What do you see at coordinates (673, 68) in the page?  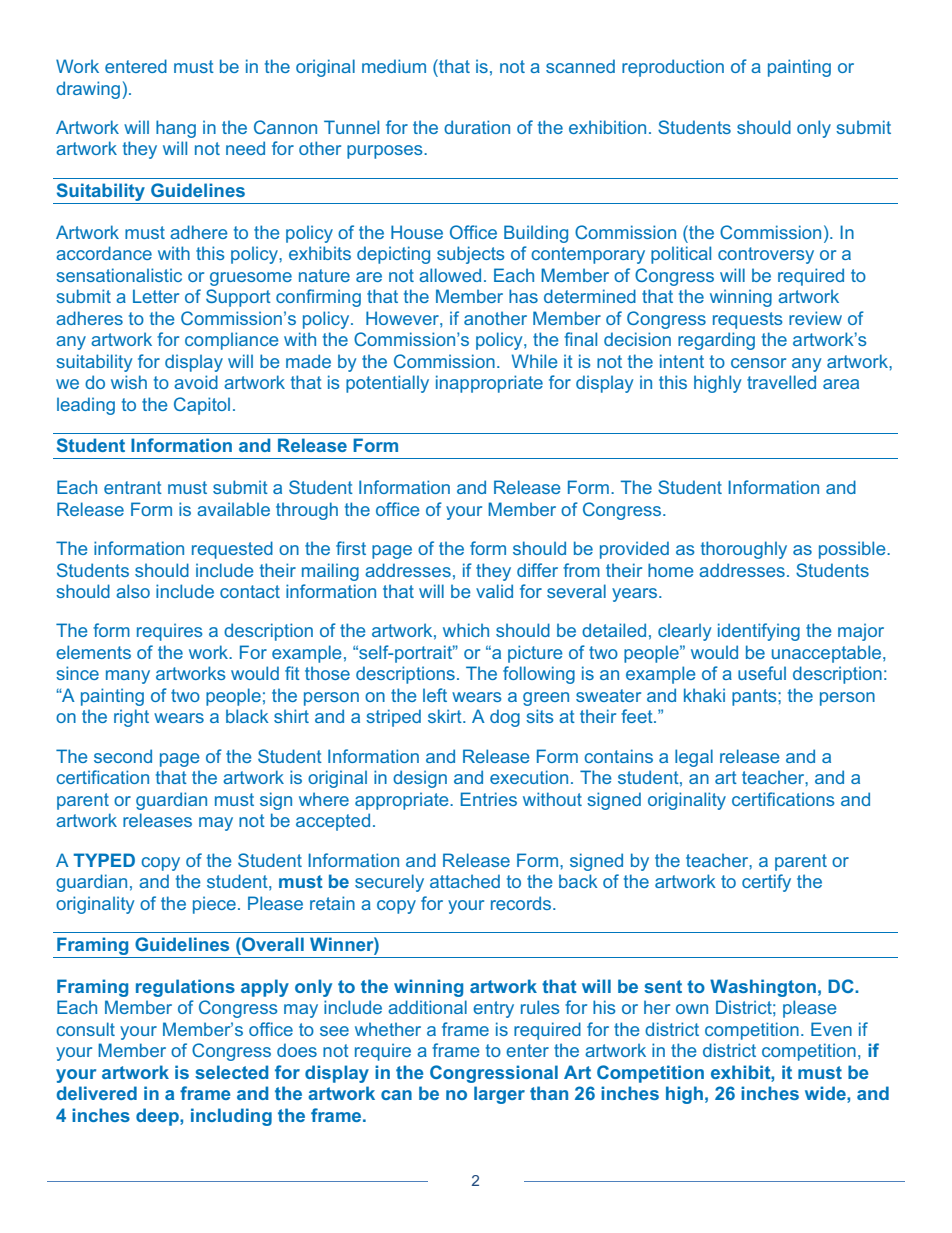 I see `reproduction` at bounding box center [673, 68].
